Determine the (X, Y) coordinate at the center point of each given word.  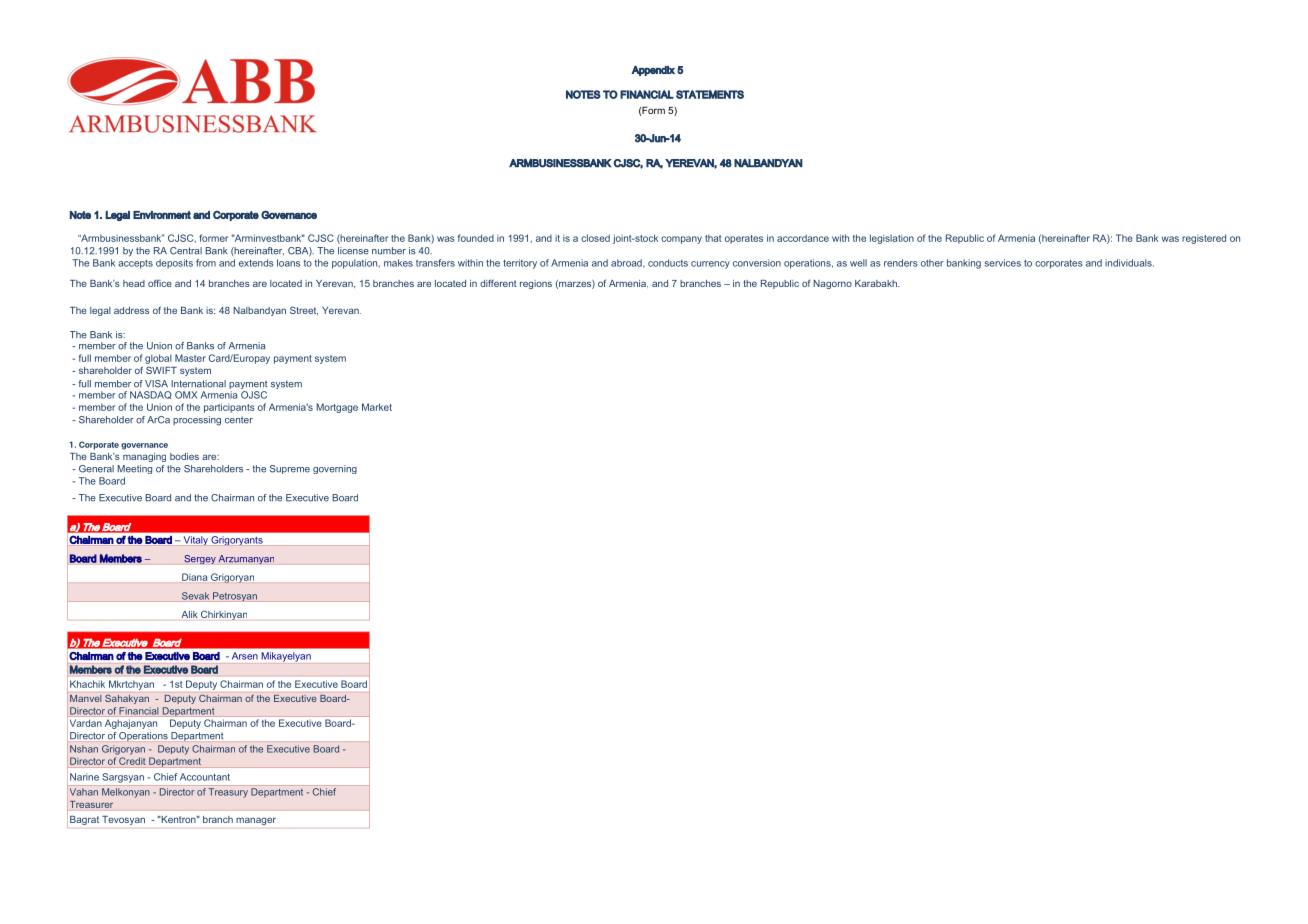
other (932, 263)
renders (901, 263)
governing (335, 469)
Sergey (200, 559)
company (681, 240)
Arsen (245, 656)
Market (377, 407)
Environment (162, 215)
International (198, 384)
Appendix (653, 70)
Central (186, 251)
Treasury (228, 793)
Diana (194, 577)
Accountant (205, 777)
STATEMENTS (710, 94)
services (1003, 263)
